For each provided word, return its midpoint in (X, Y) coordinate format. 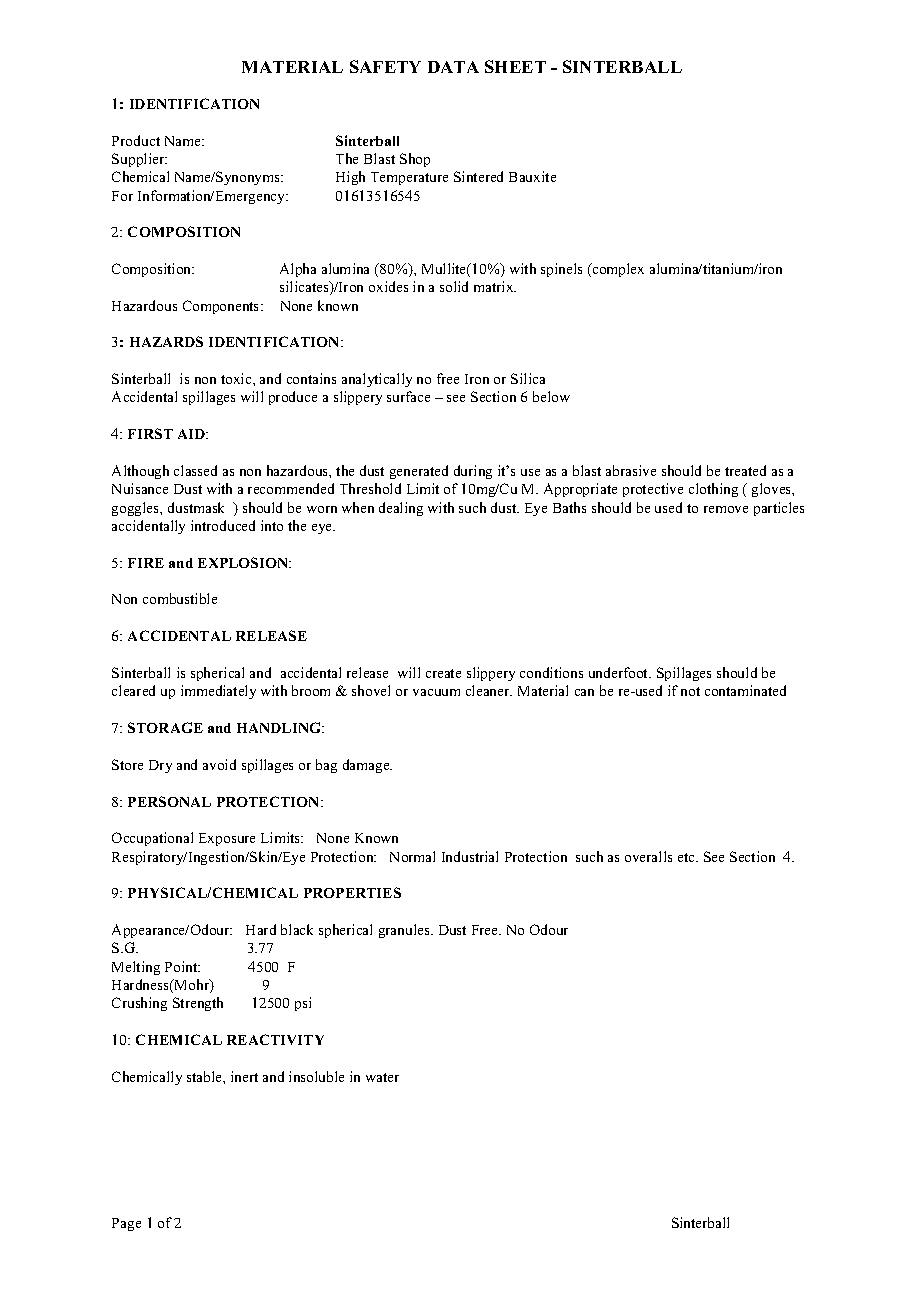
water (382, 1077)
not (690, 691)
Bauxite (532, 176)
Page (126, 1224)
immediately (218, 692)
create (443, 673)
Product (136, 140)
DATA (453, 67)
